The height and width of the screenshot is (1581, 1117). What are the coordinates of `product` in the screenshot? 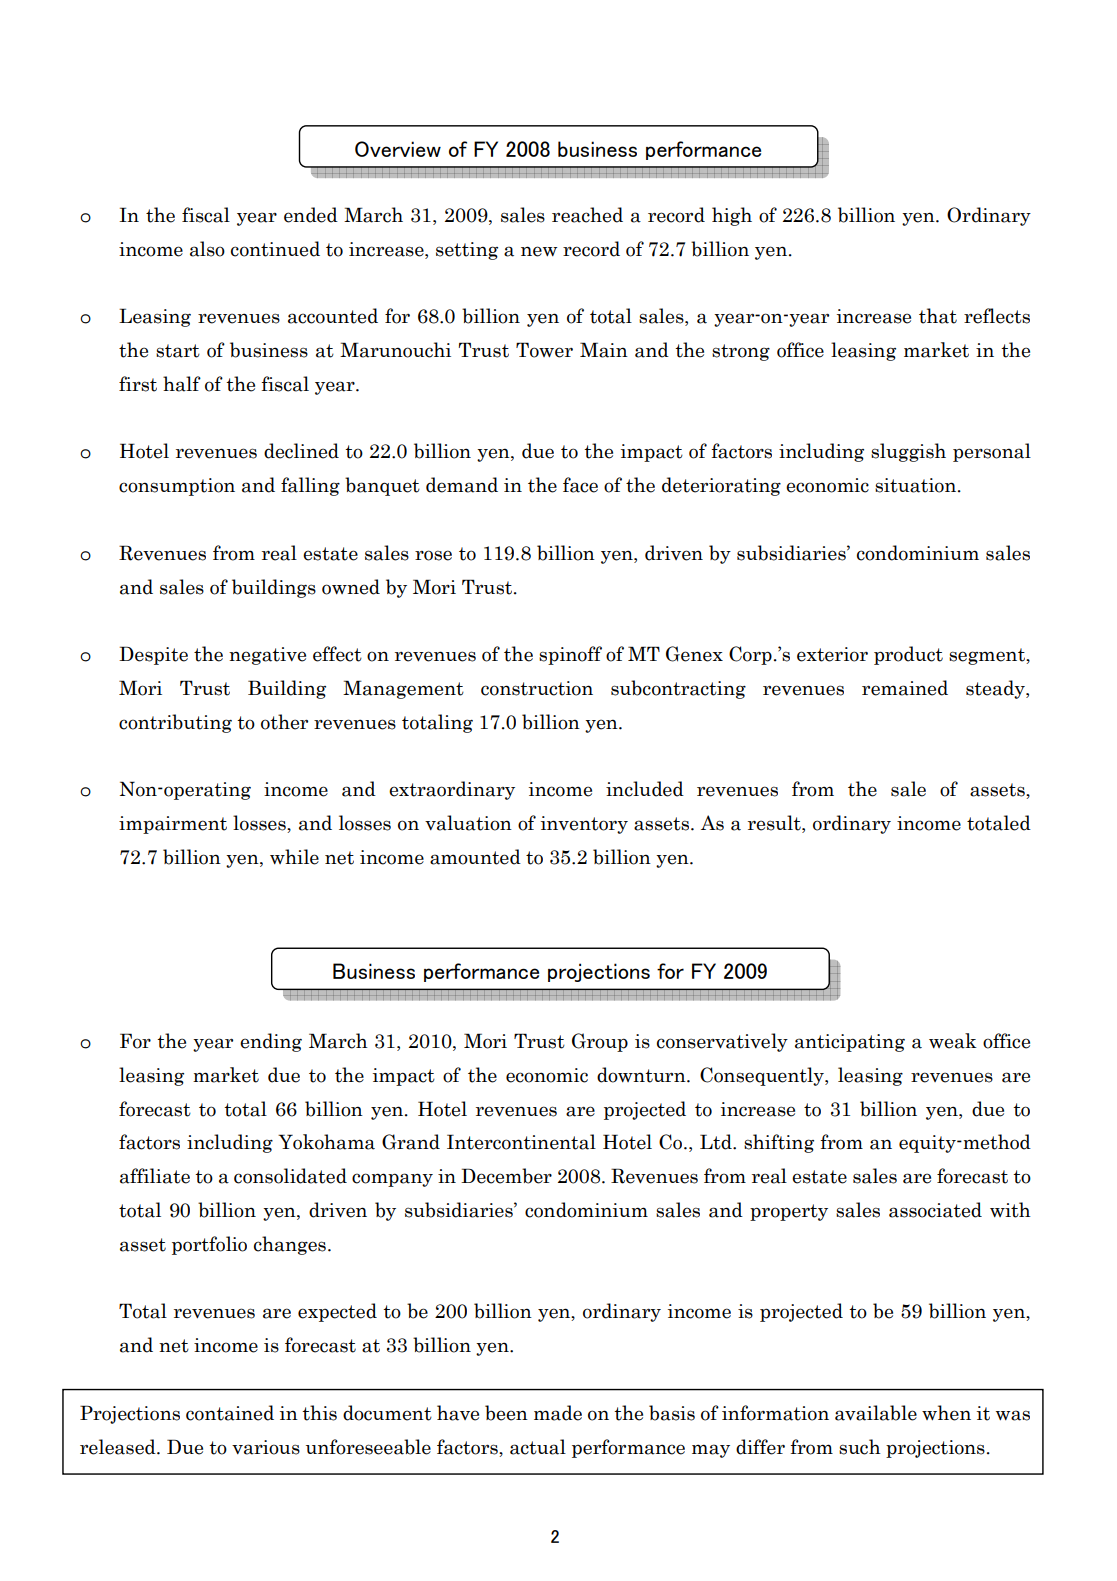 It's located at (908, 655).
